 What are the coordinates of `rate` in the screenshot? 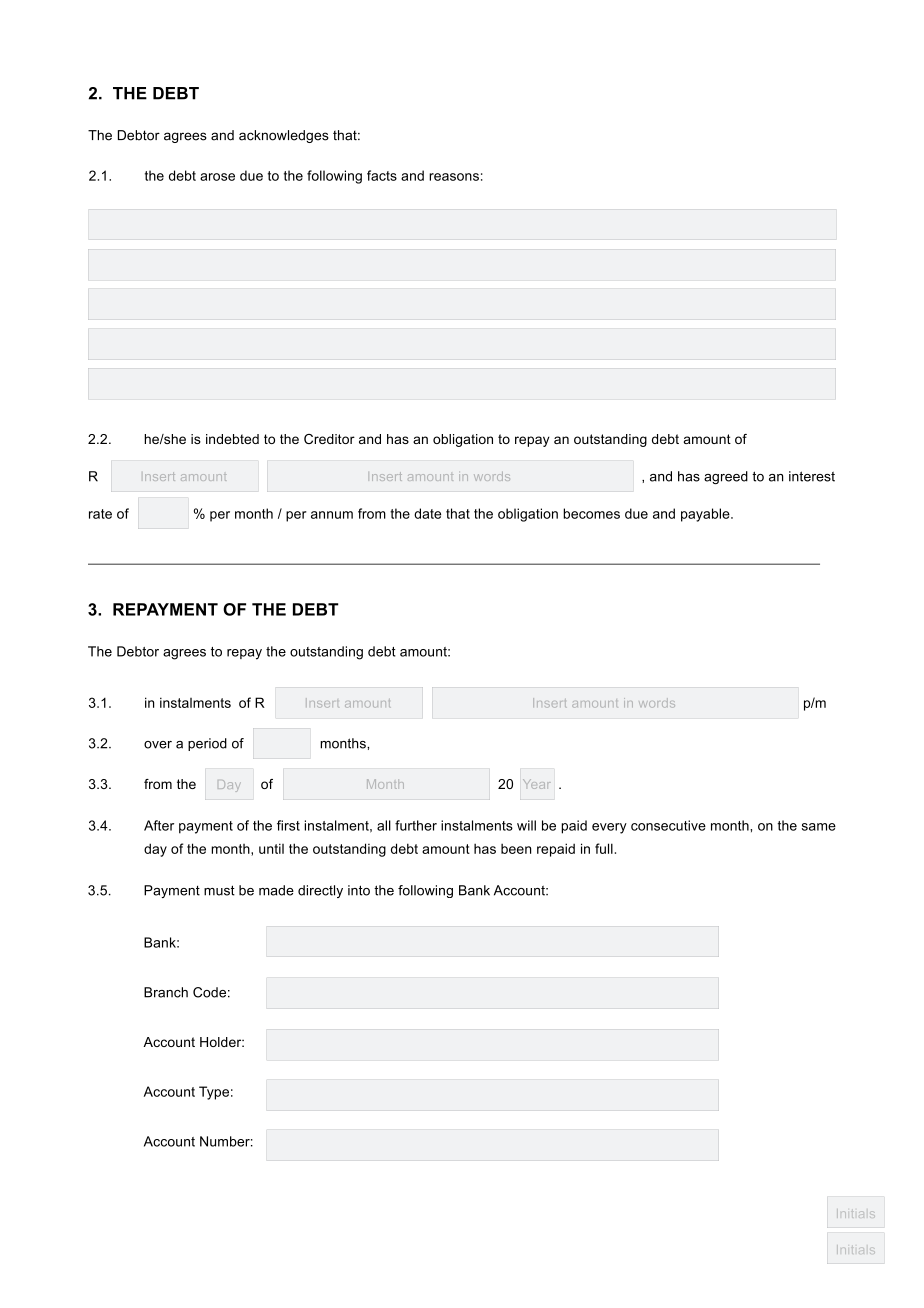 It's located at (100, 514).
